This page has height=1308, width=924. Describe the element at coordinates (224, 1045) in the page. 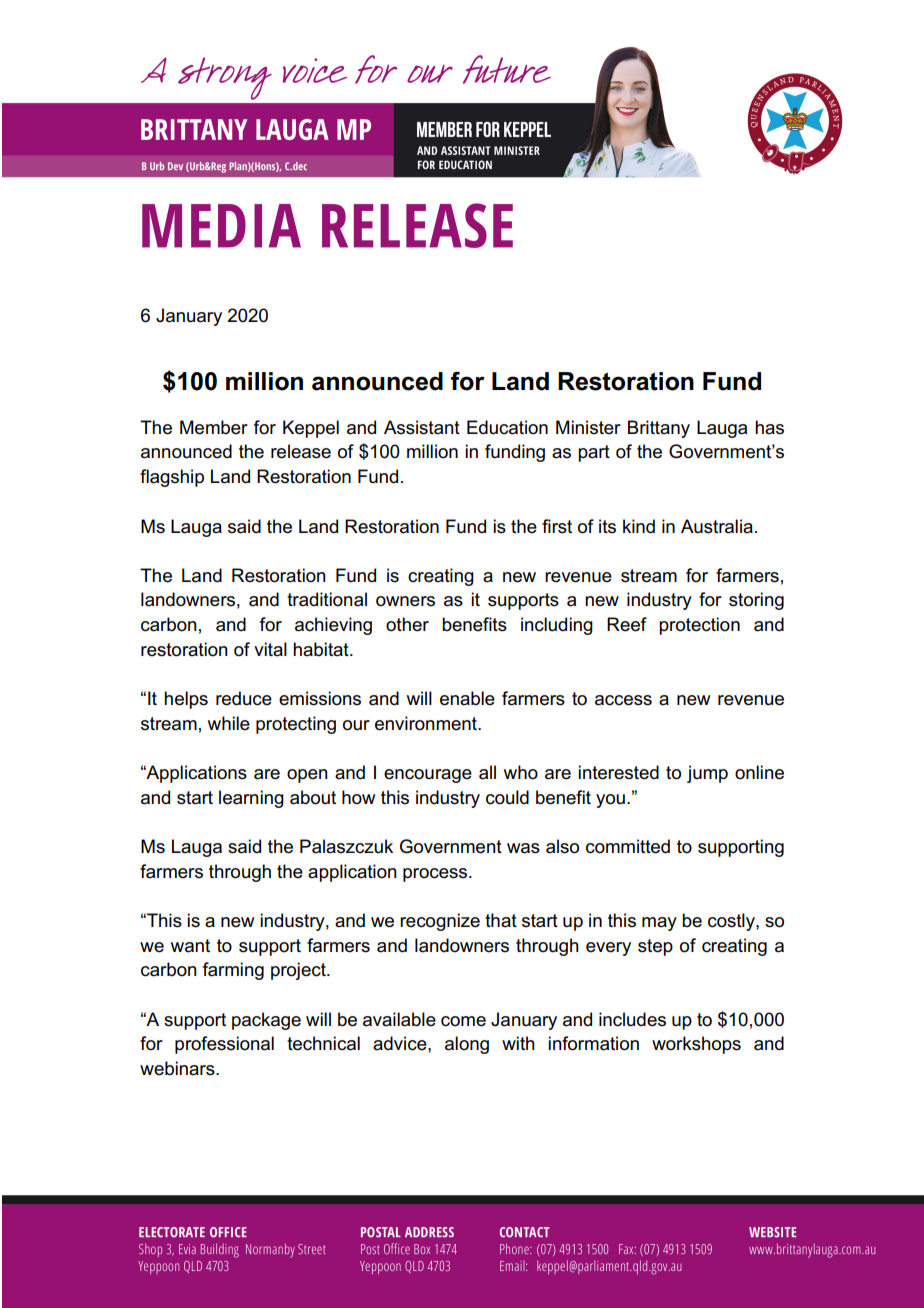

I see `professional` at that location.
